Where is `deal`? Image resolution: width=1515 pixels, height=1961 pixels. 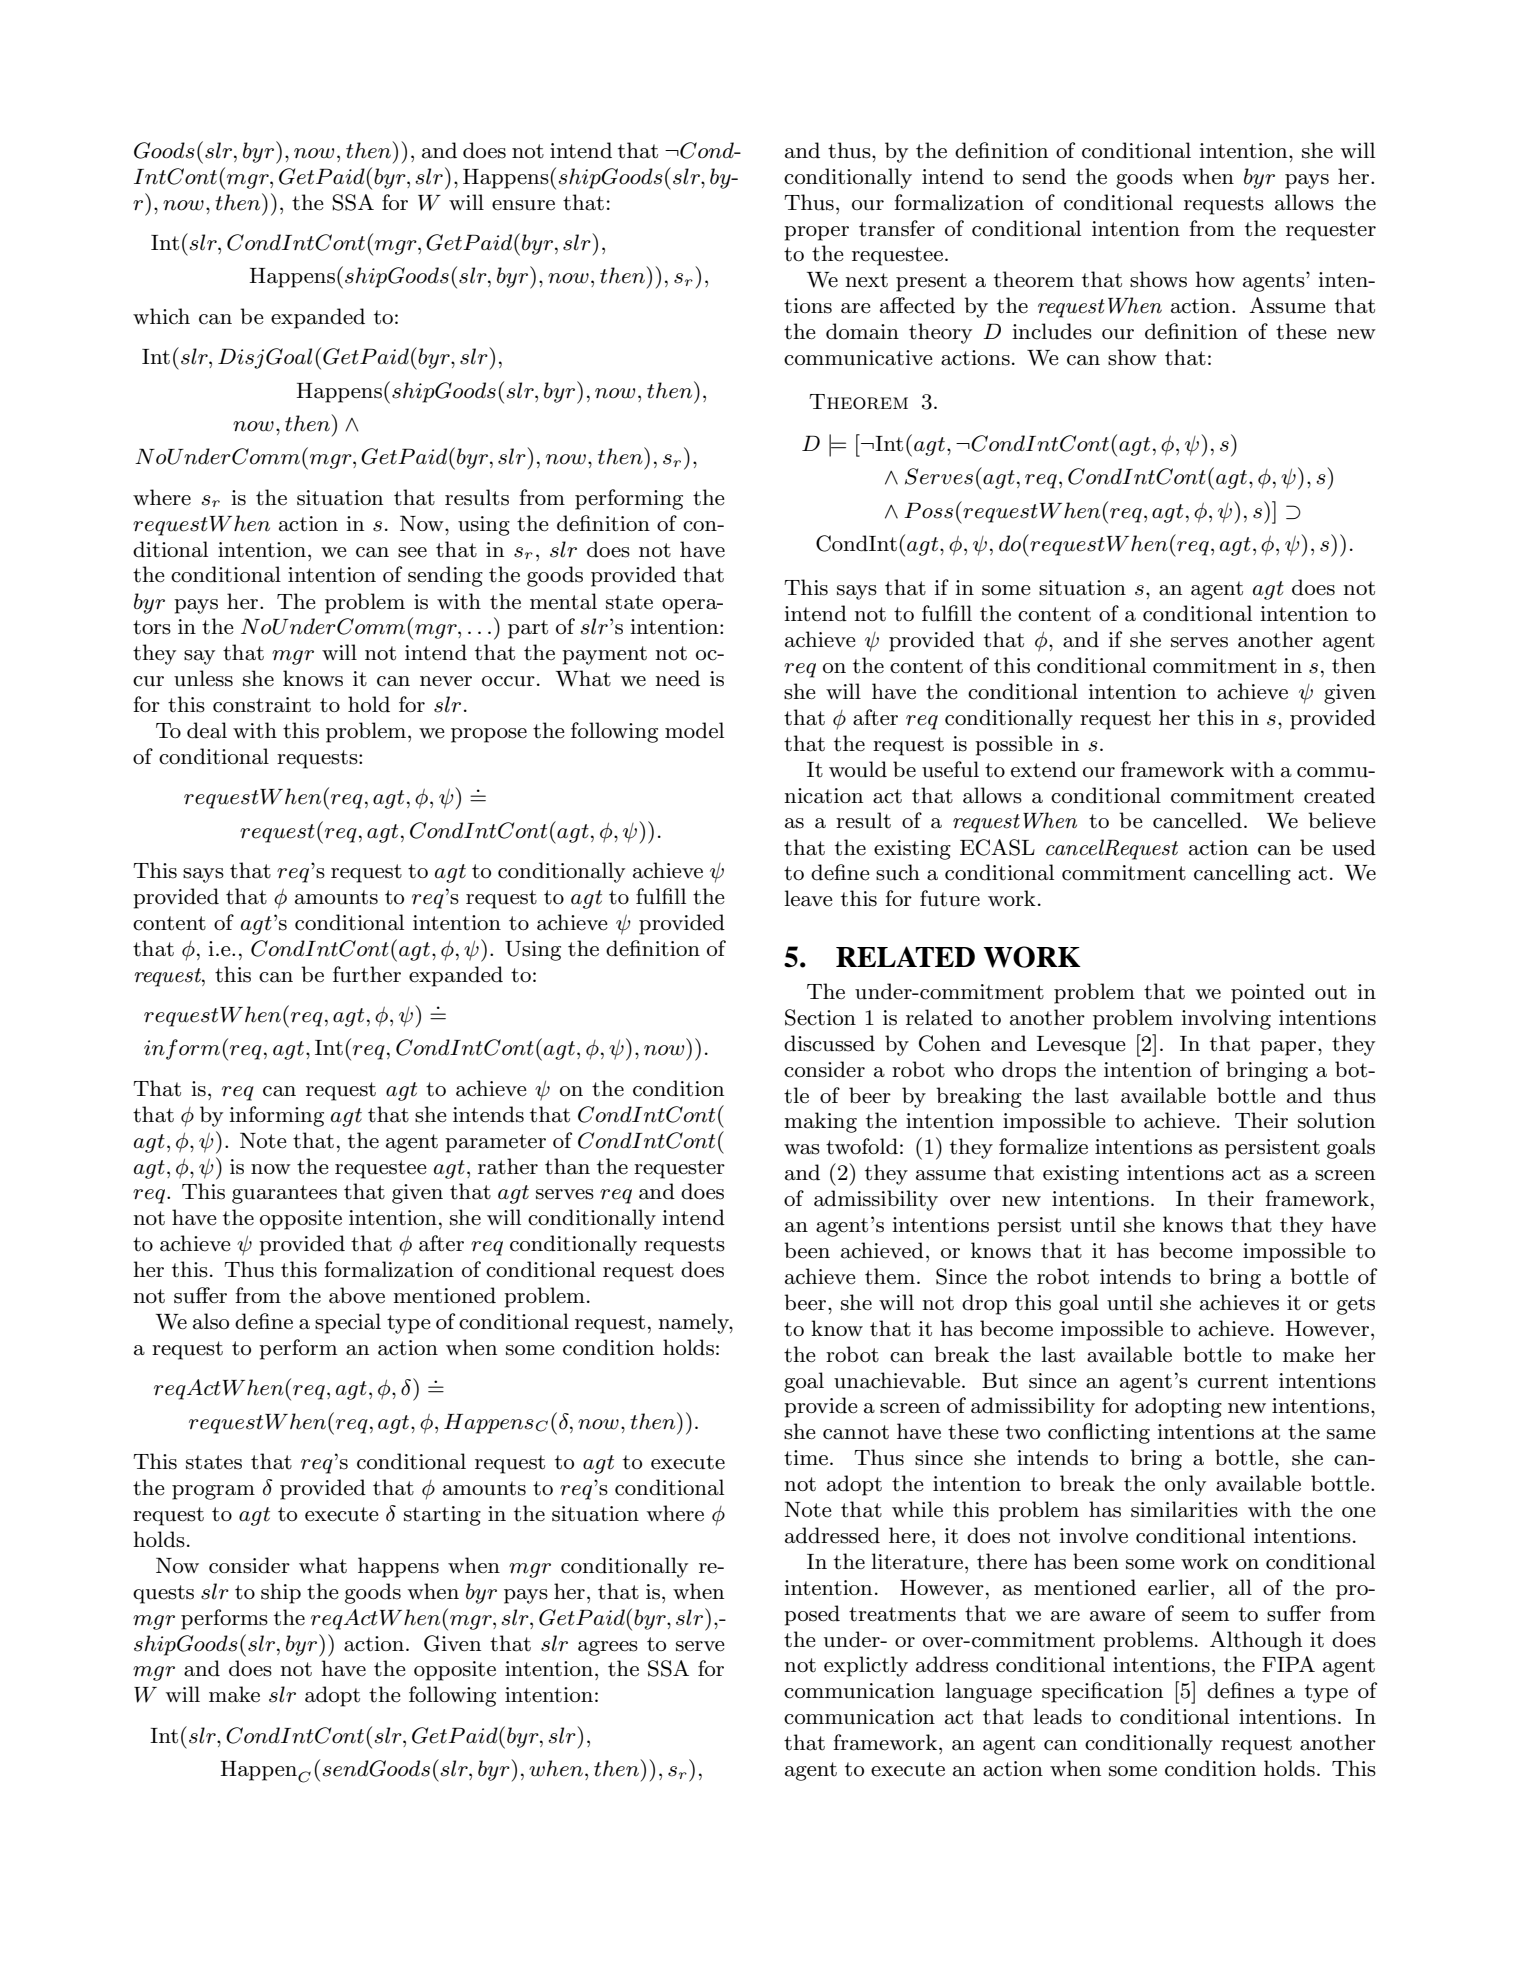
deal is located at coordinates (207, 730).
